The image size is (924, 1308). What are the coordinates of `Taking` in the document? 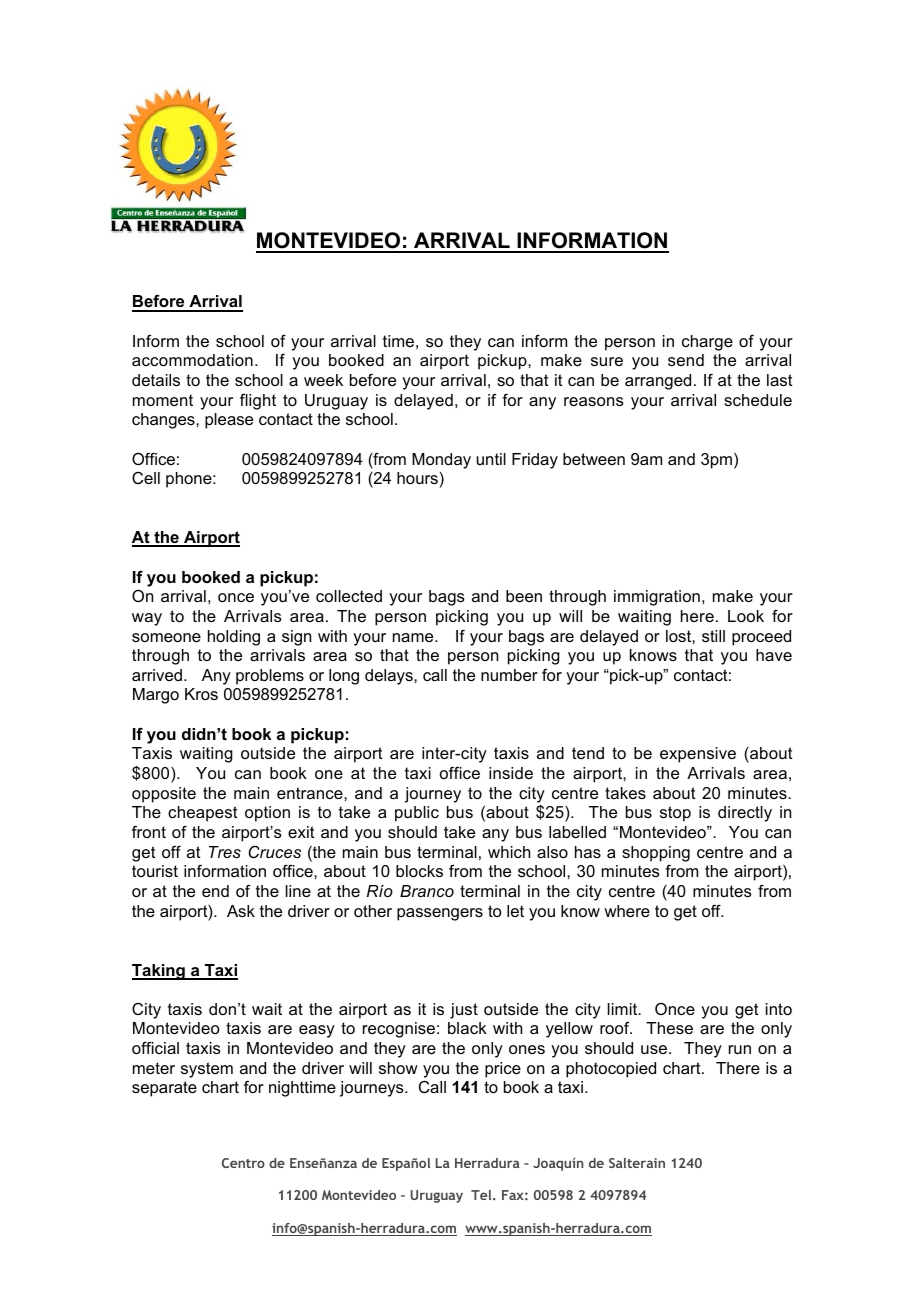 It's located at (159, 972).
